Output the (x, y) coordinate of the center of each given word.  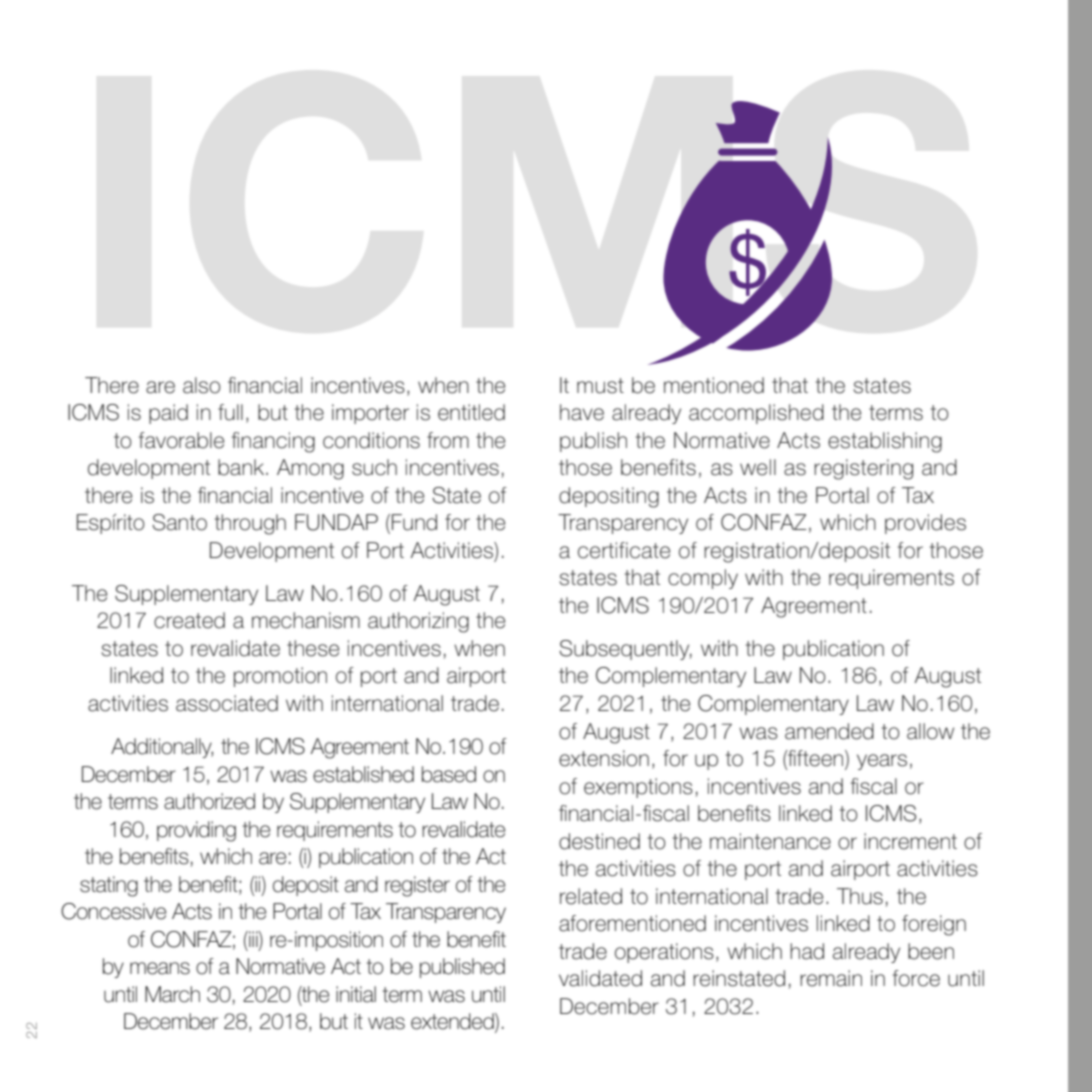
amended (829, 731)
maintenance (770, 841)
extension (604, 758)
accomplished (756, 414)
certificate (624, 550)
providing (196, 831)
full (230, 412)
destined (599, 841)
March (172, 994)
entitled (471, 412)
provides (925, 524)
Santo (179, 522)
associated (227, 703)
